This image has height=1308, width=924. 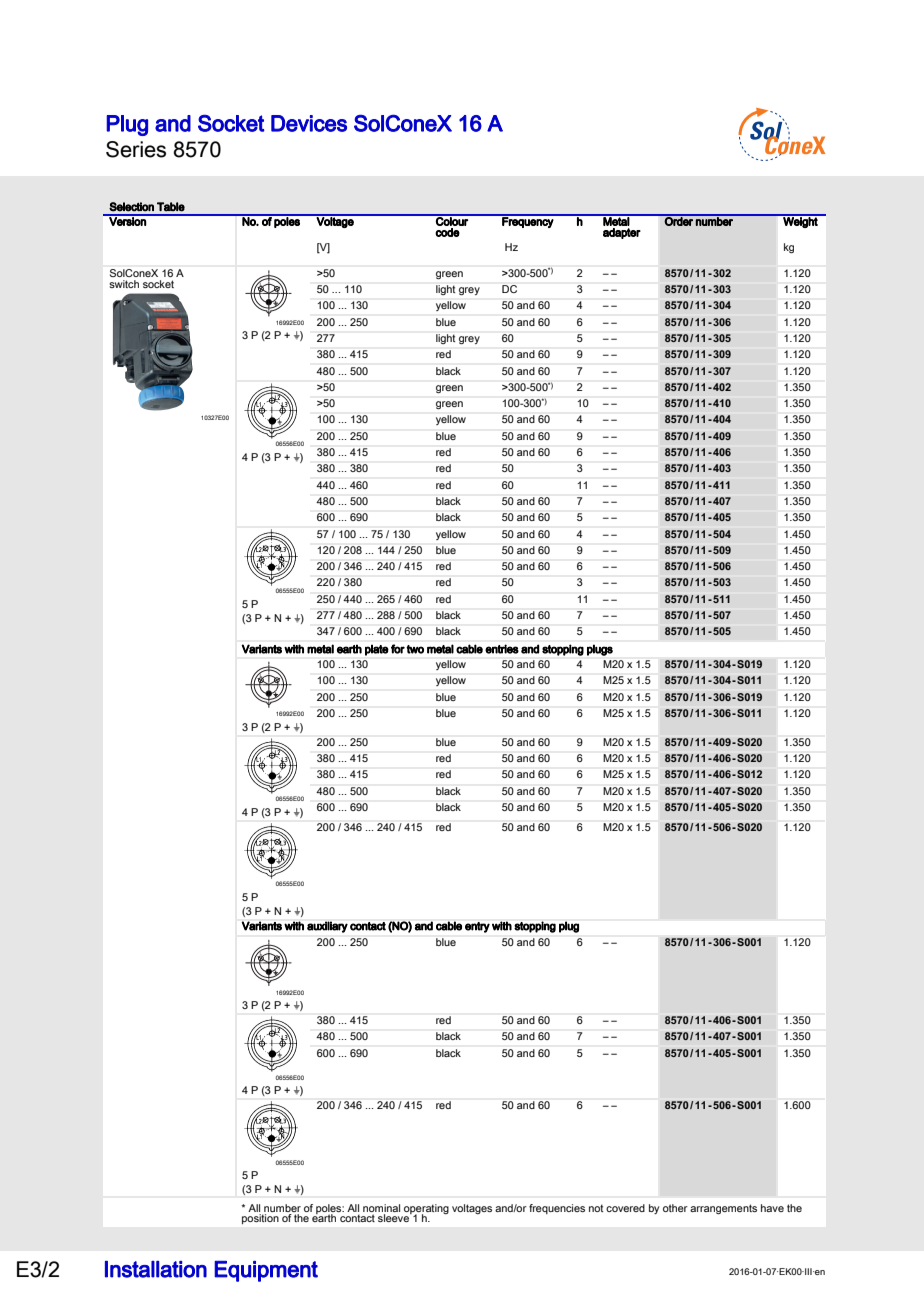 I want to click on position, so click(x=260, y=1219).
